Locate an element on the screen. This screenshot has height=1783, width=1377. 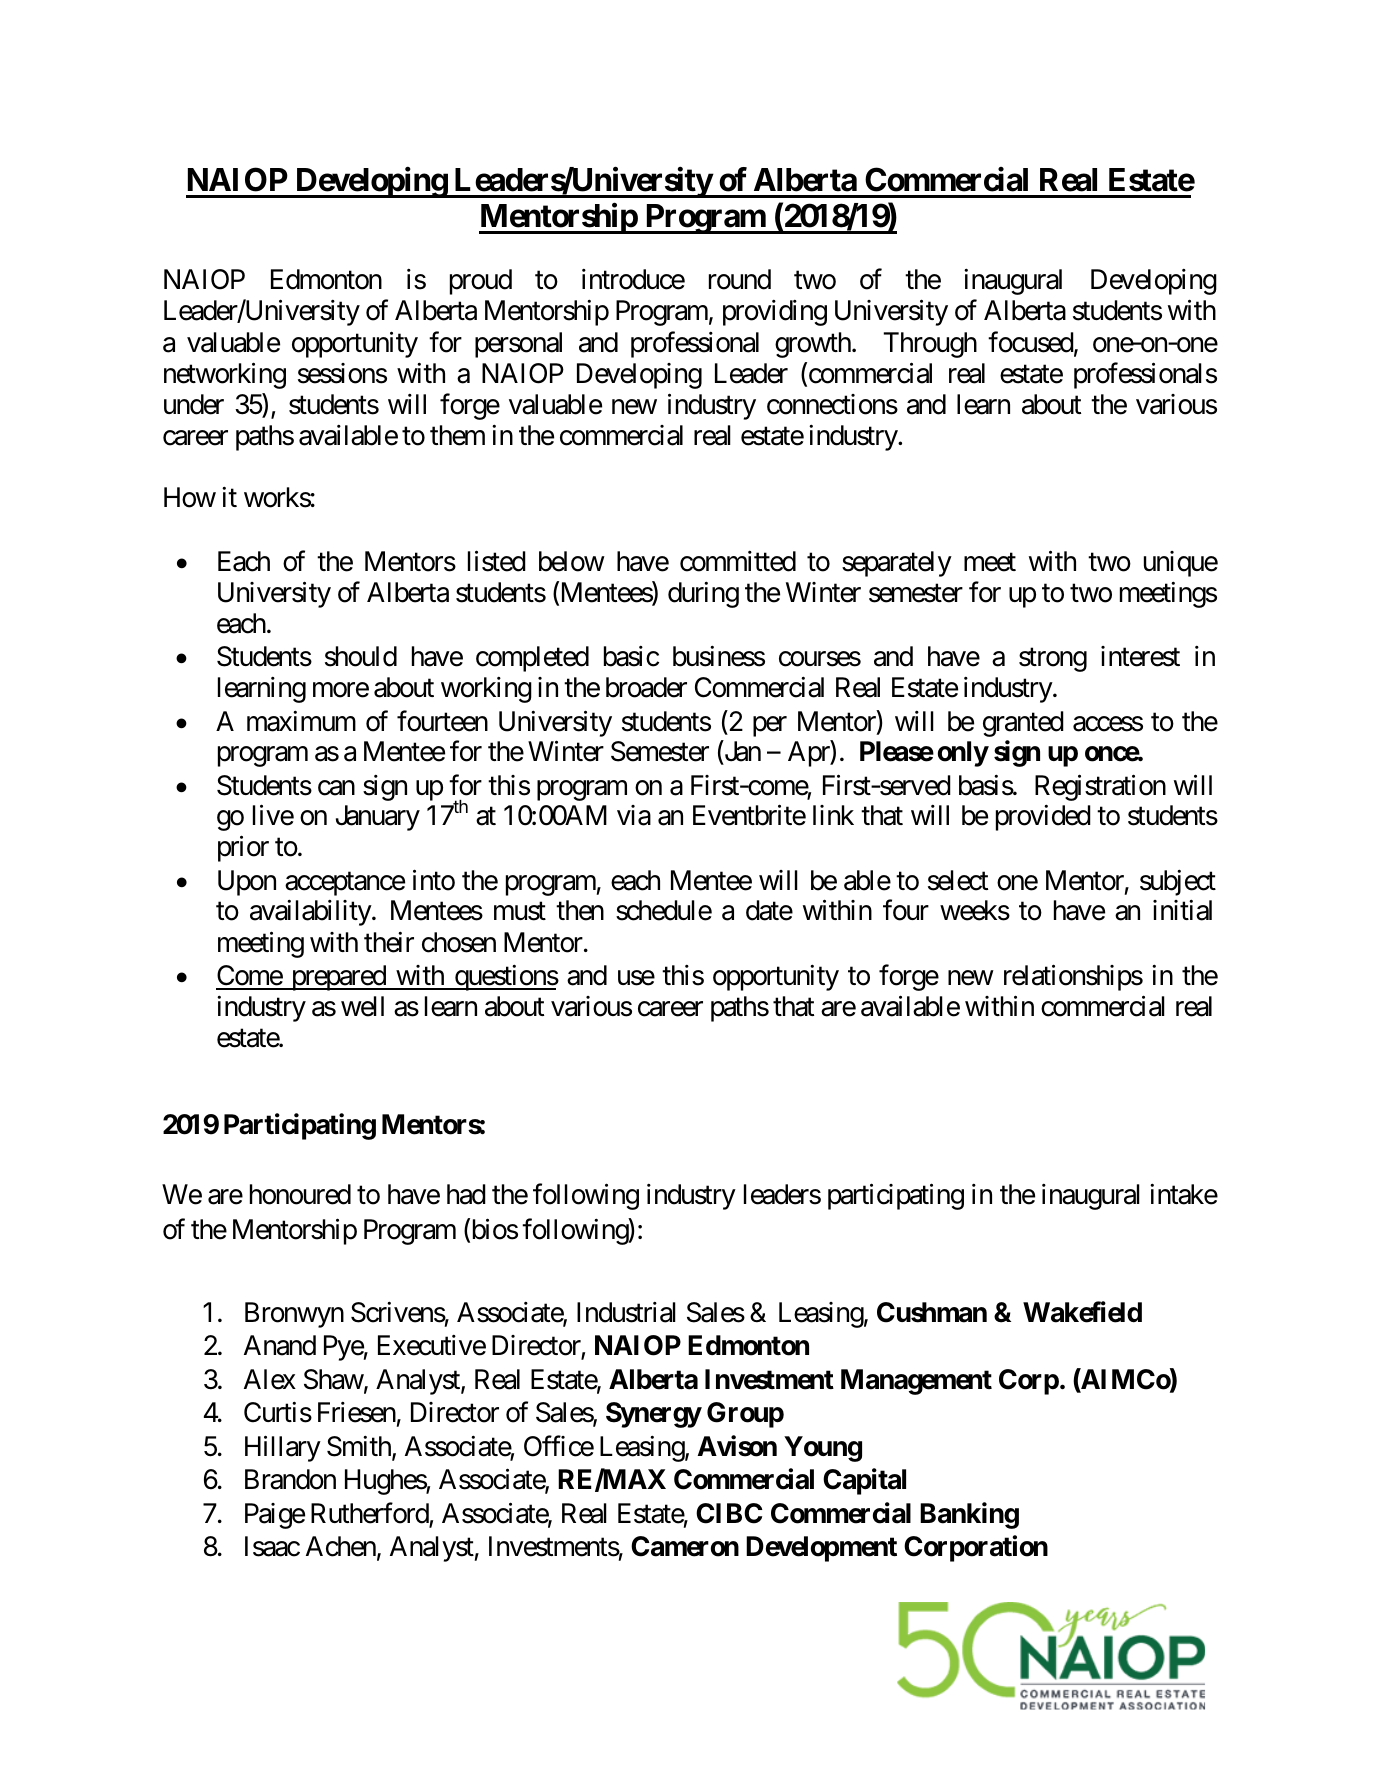
round is located at coordinates (740, 279).
